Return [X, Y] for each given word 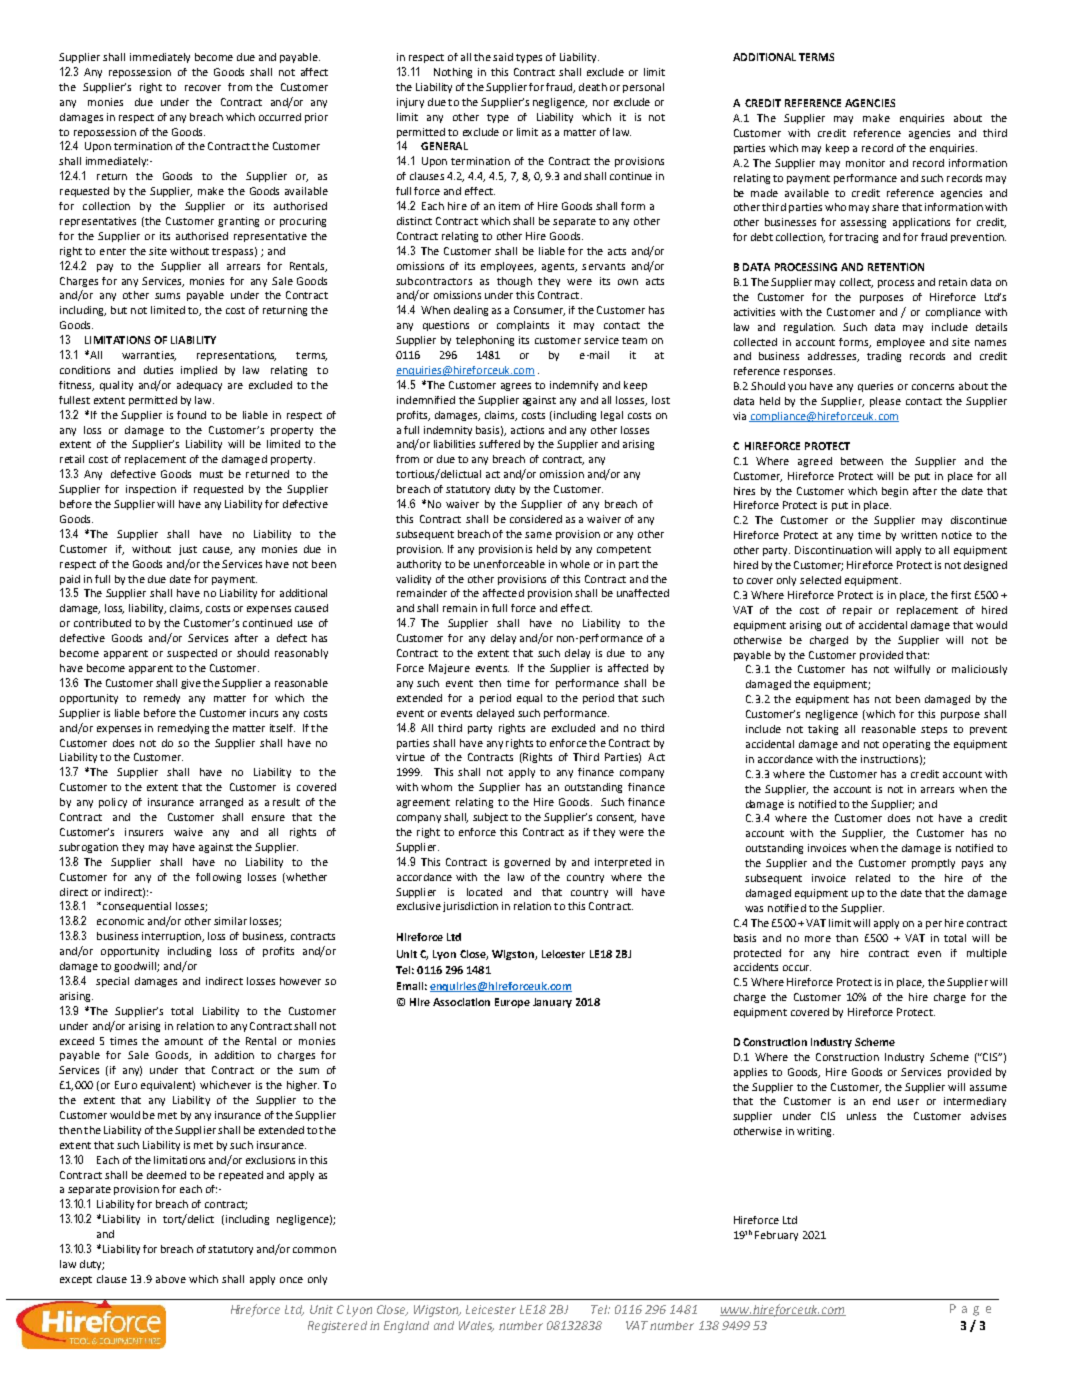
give [191, 684]
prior [316, 118]
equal [529, 699]
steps [934, 730]
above [171, 1279]
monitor [865, 163]
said [503, 57]
